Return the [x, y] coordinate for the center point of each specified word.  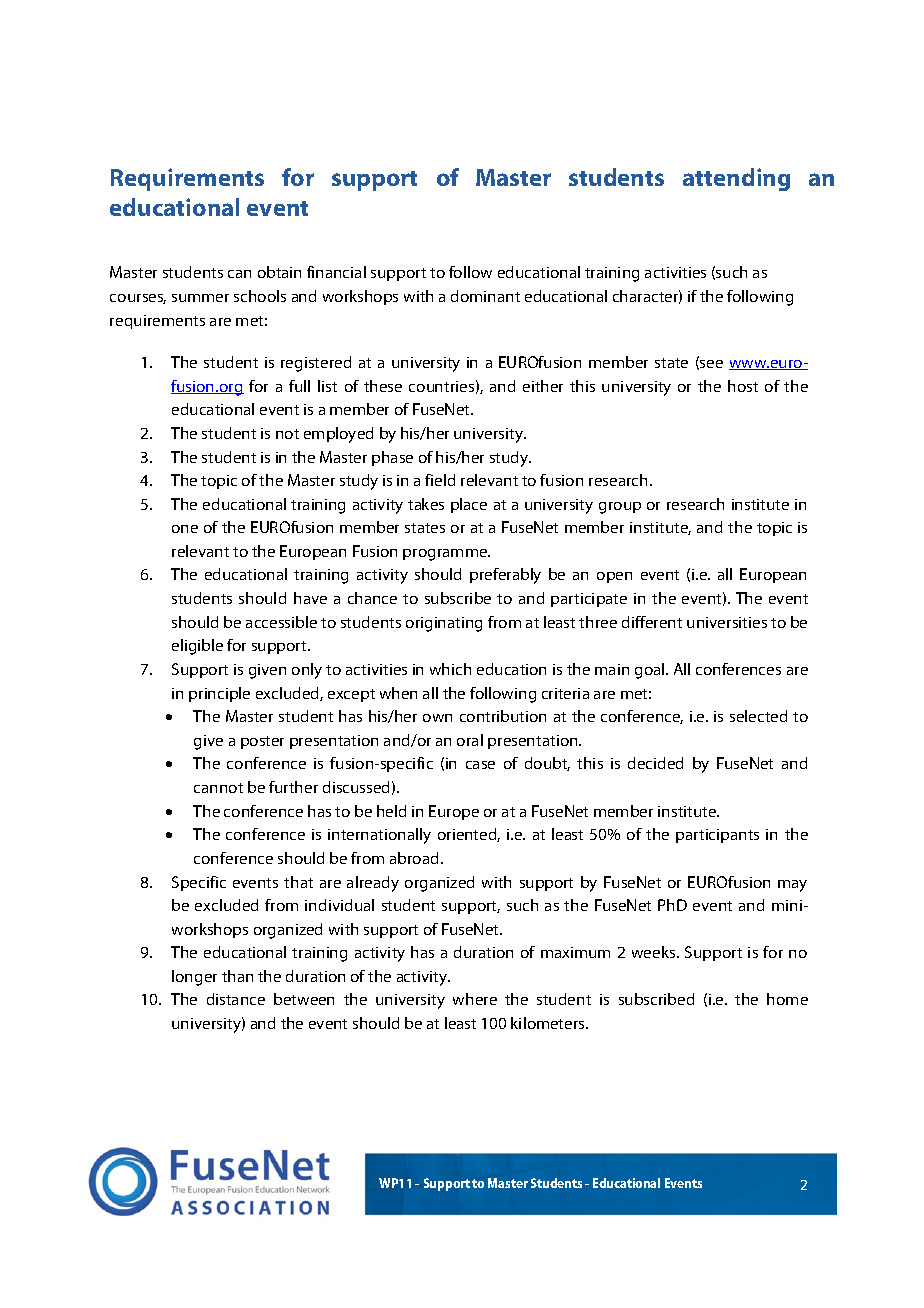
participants [717, 836]
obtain [279, 272]
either [543, 386]
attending [736, 179]
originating [444, 624]
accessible [281, 622]
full [299, 386]
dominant [485, 296]
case [480, 765]
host [743, 386]
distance [236, 999]
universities [727, 622]
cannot [218, 788]
